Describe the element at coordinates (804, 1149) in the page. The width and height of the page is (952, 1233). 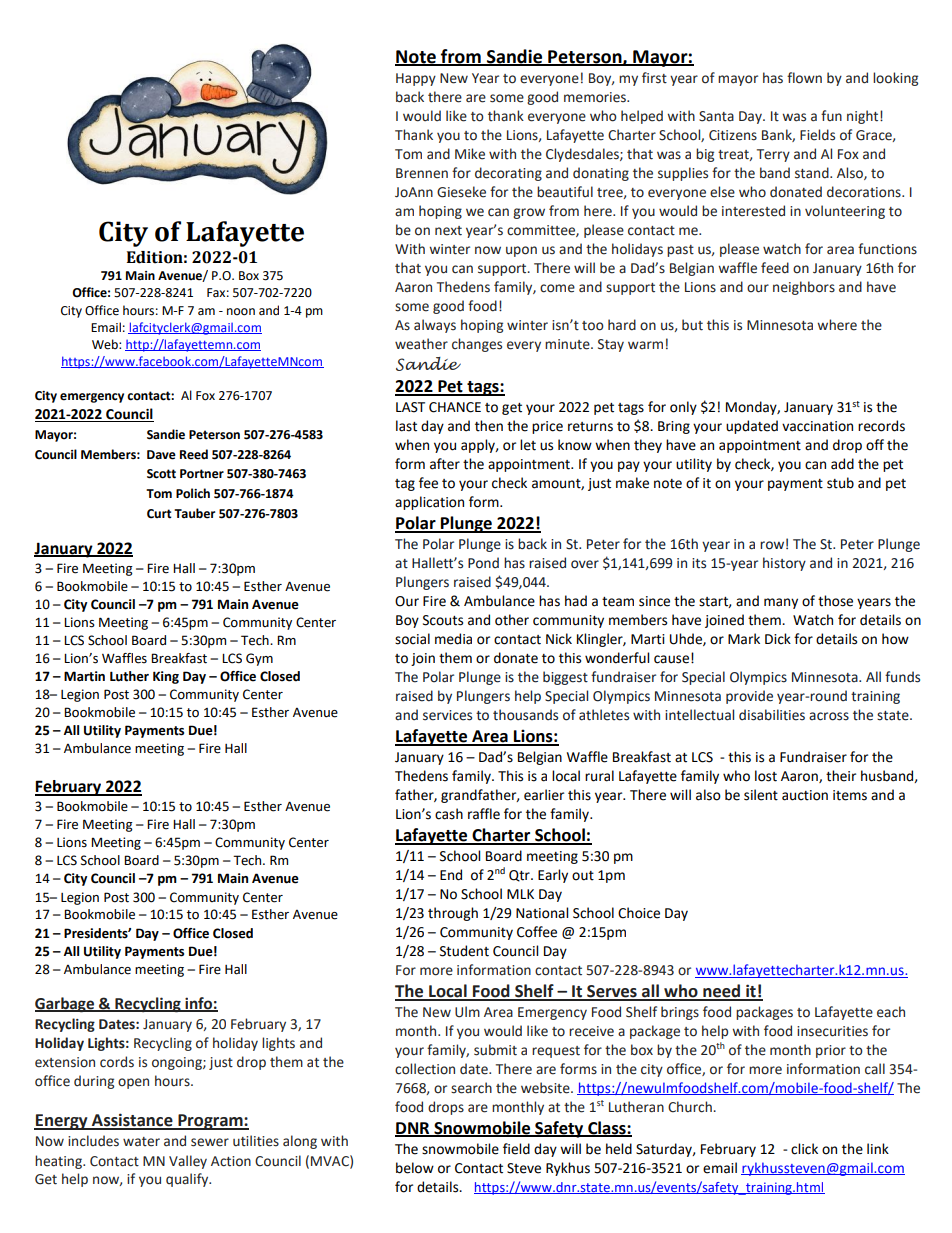
I see `click` at that location.
